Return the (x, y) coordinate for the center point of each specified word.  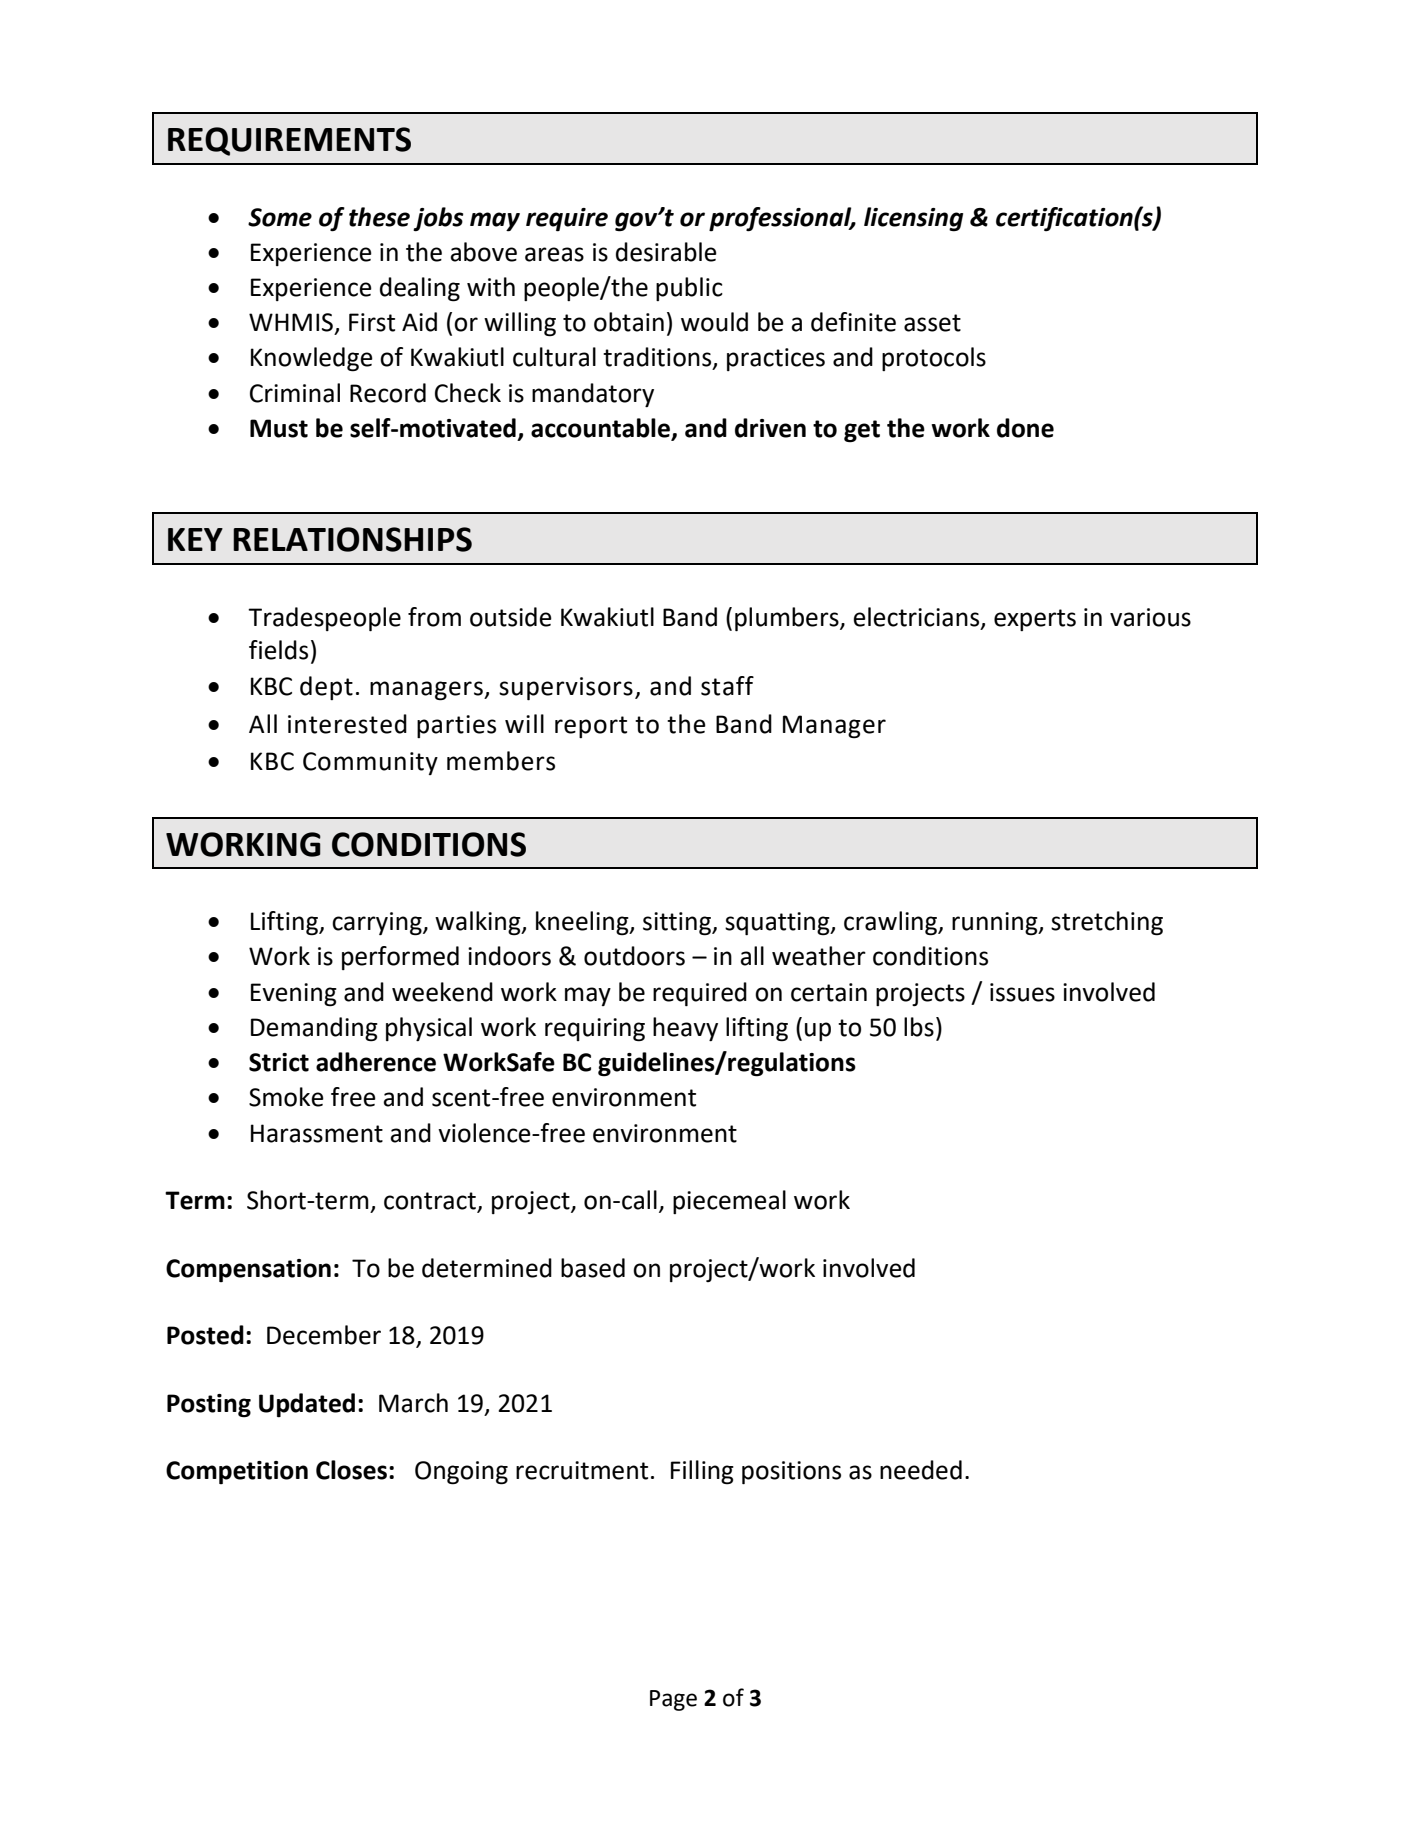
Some (280, 217)
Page (673, 1700)
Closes (351, 1470)
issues (1022, 992)
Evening (294, 995)
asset (932, 323)
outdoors (634, 956)
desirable (666, 252)
